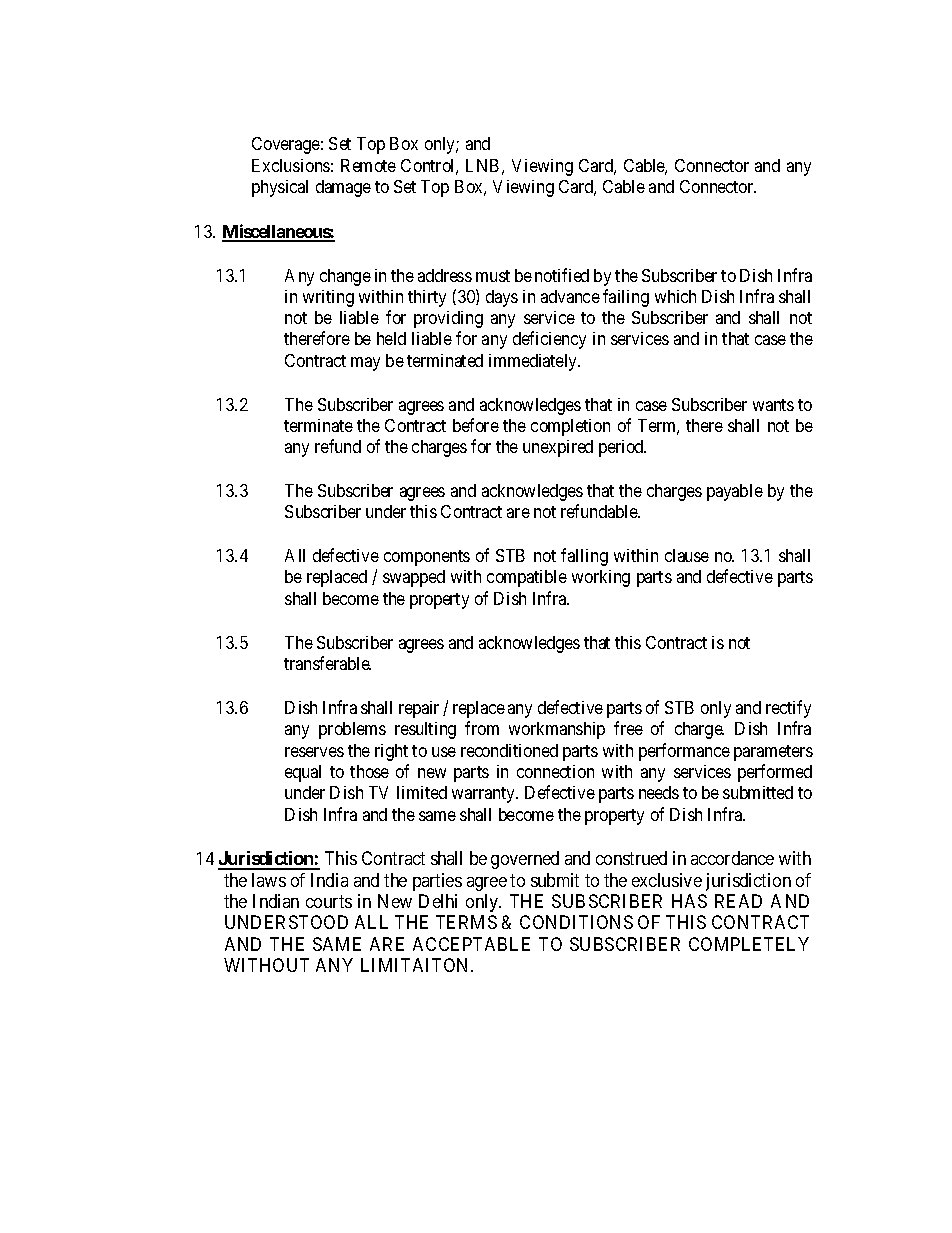  I want to click on performance, so click(684, 752).
